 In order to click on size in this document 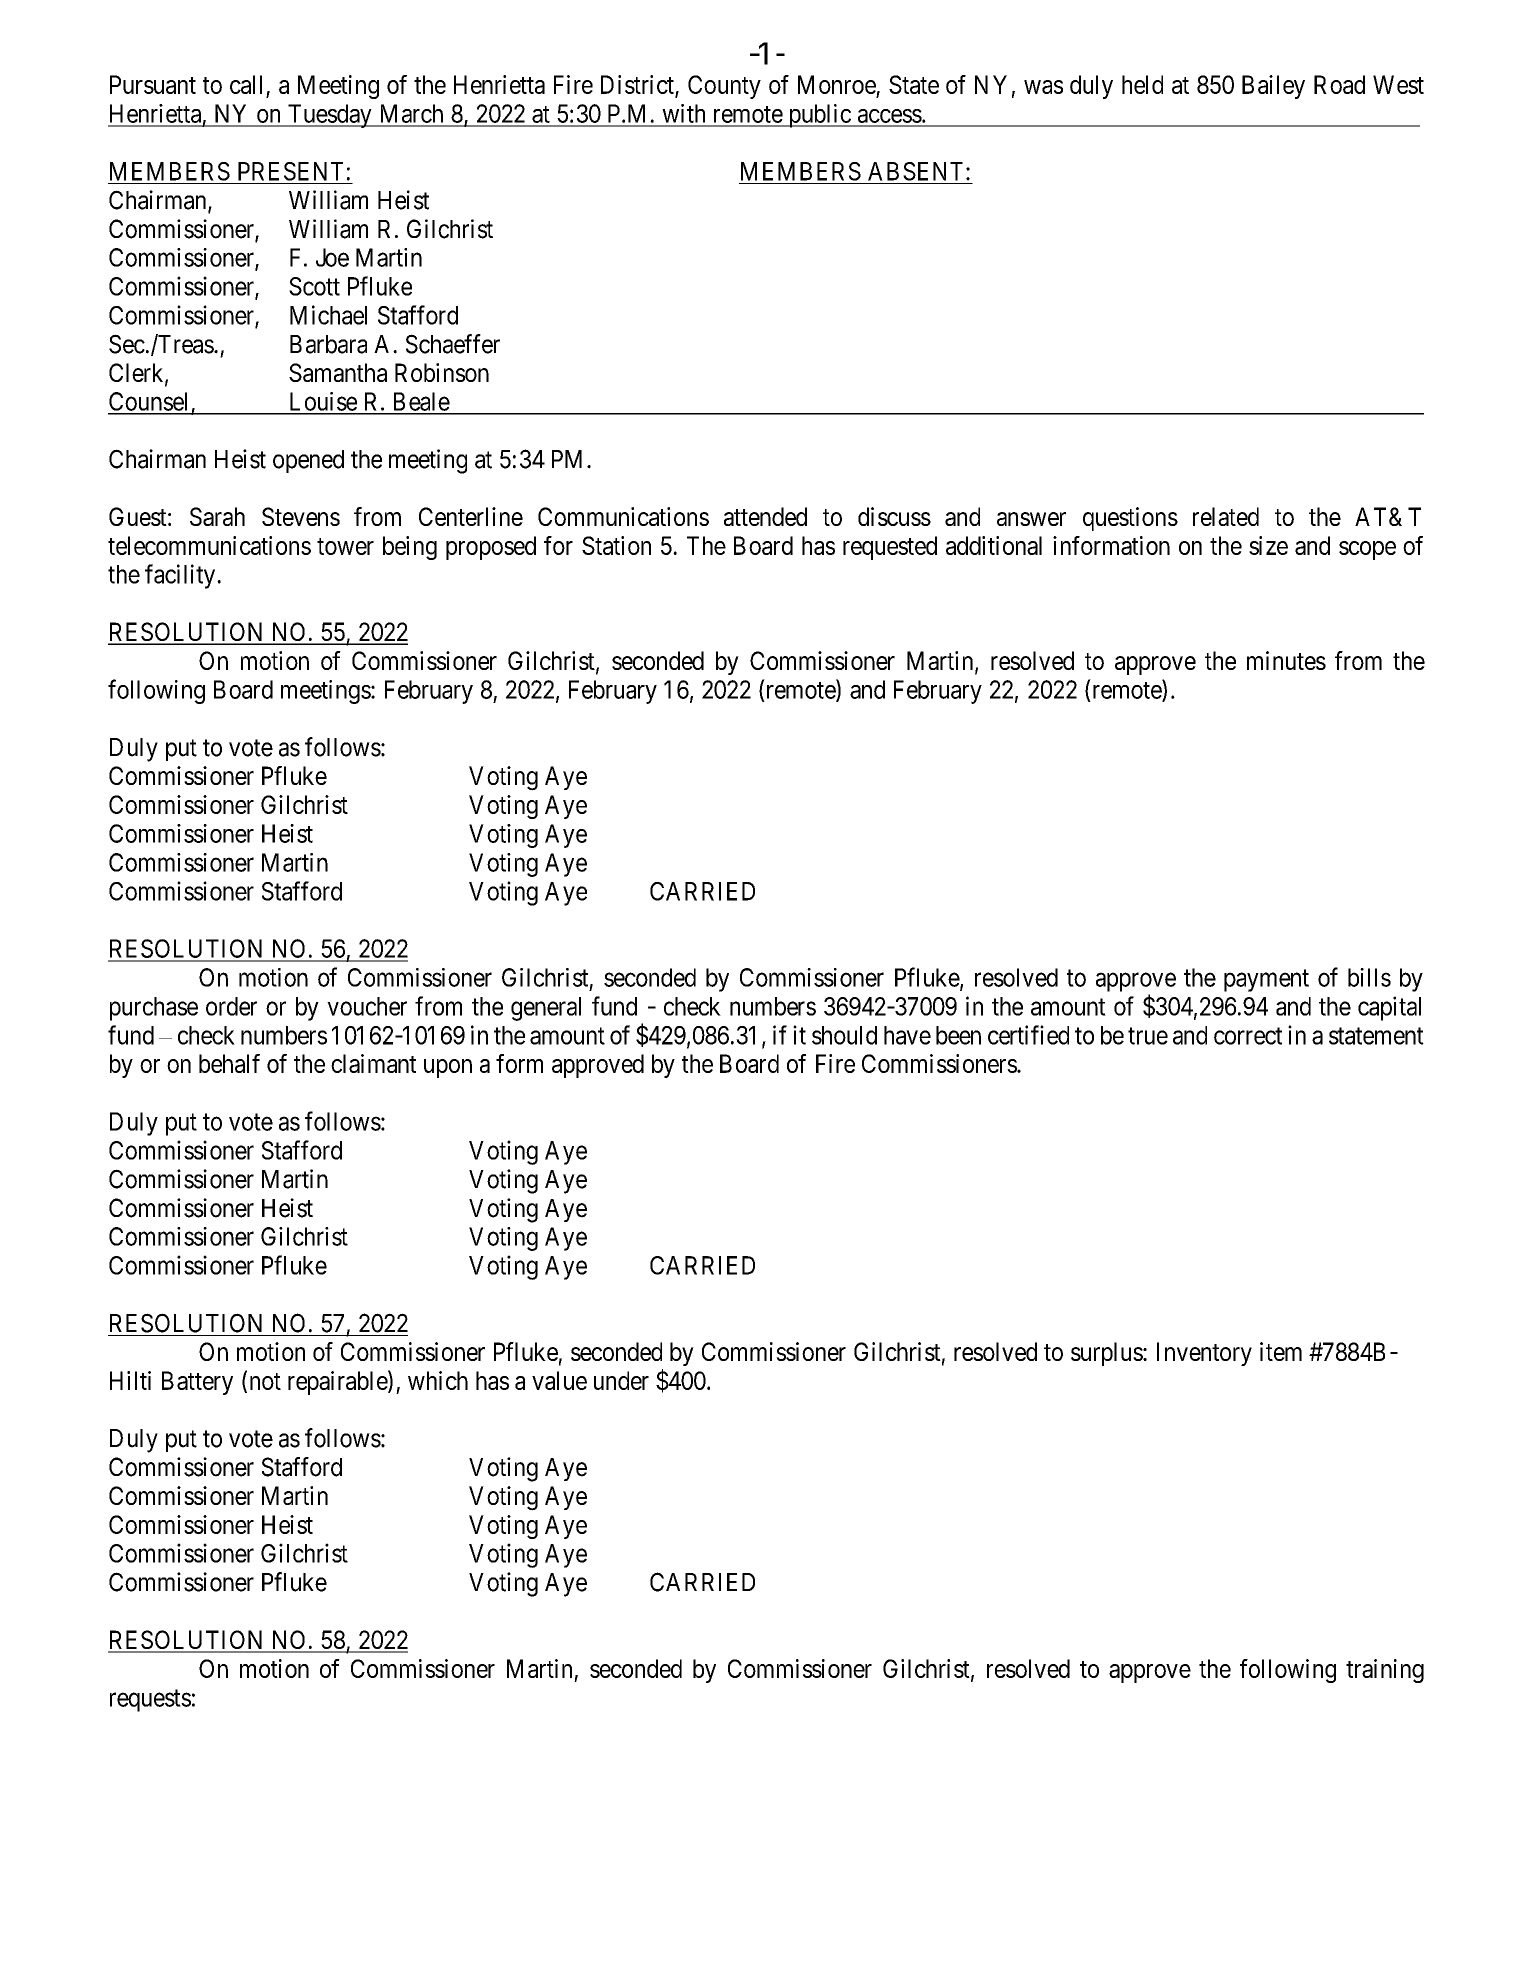, I will do `click(1268, 545)`.
